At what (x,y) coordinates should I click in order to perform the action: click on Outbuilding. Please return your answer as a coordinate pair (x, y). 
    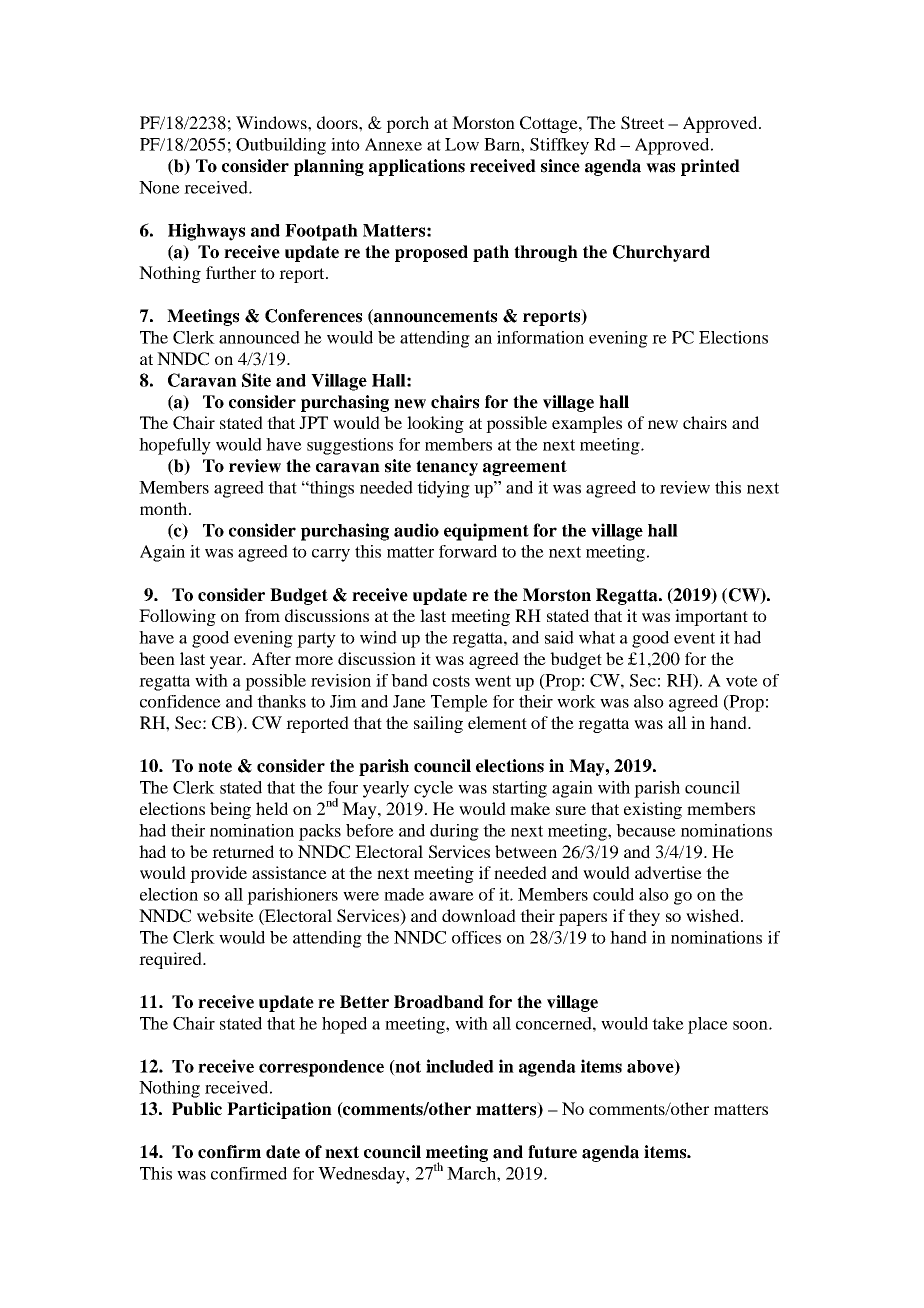
    Looking at the image, I should click on (281, 146).
